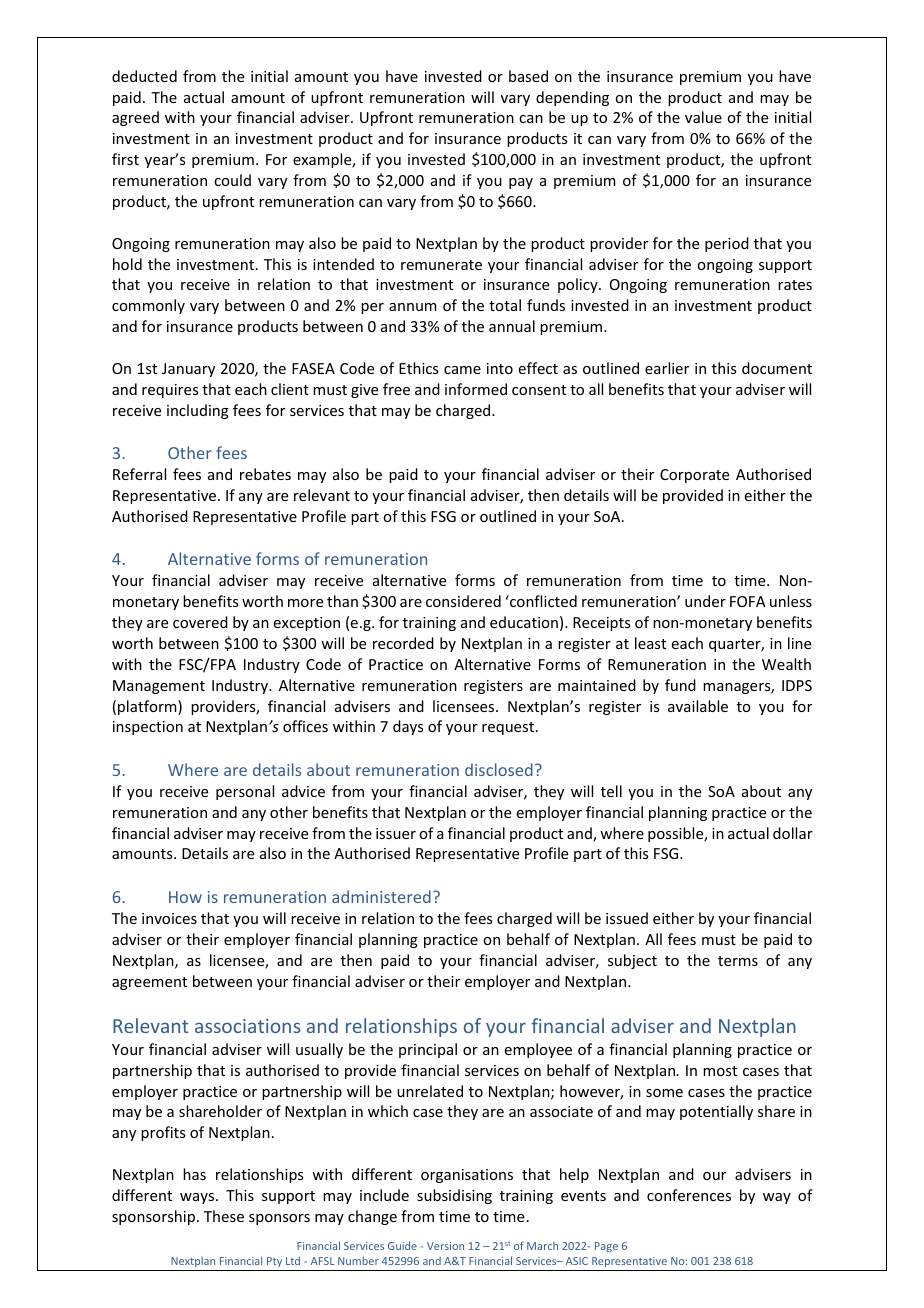  Describe the element at coordinates (135, 118) in the screenshot. I see `agreed` at that location.
